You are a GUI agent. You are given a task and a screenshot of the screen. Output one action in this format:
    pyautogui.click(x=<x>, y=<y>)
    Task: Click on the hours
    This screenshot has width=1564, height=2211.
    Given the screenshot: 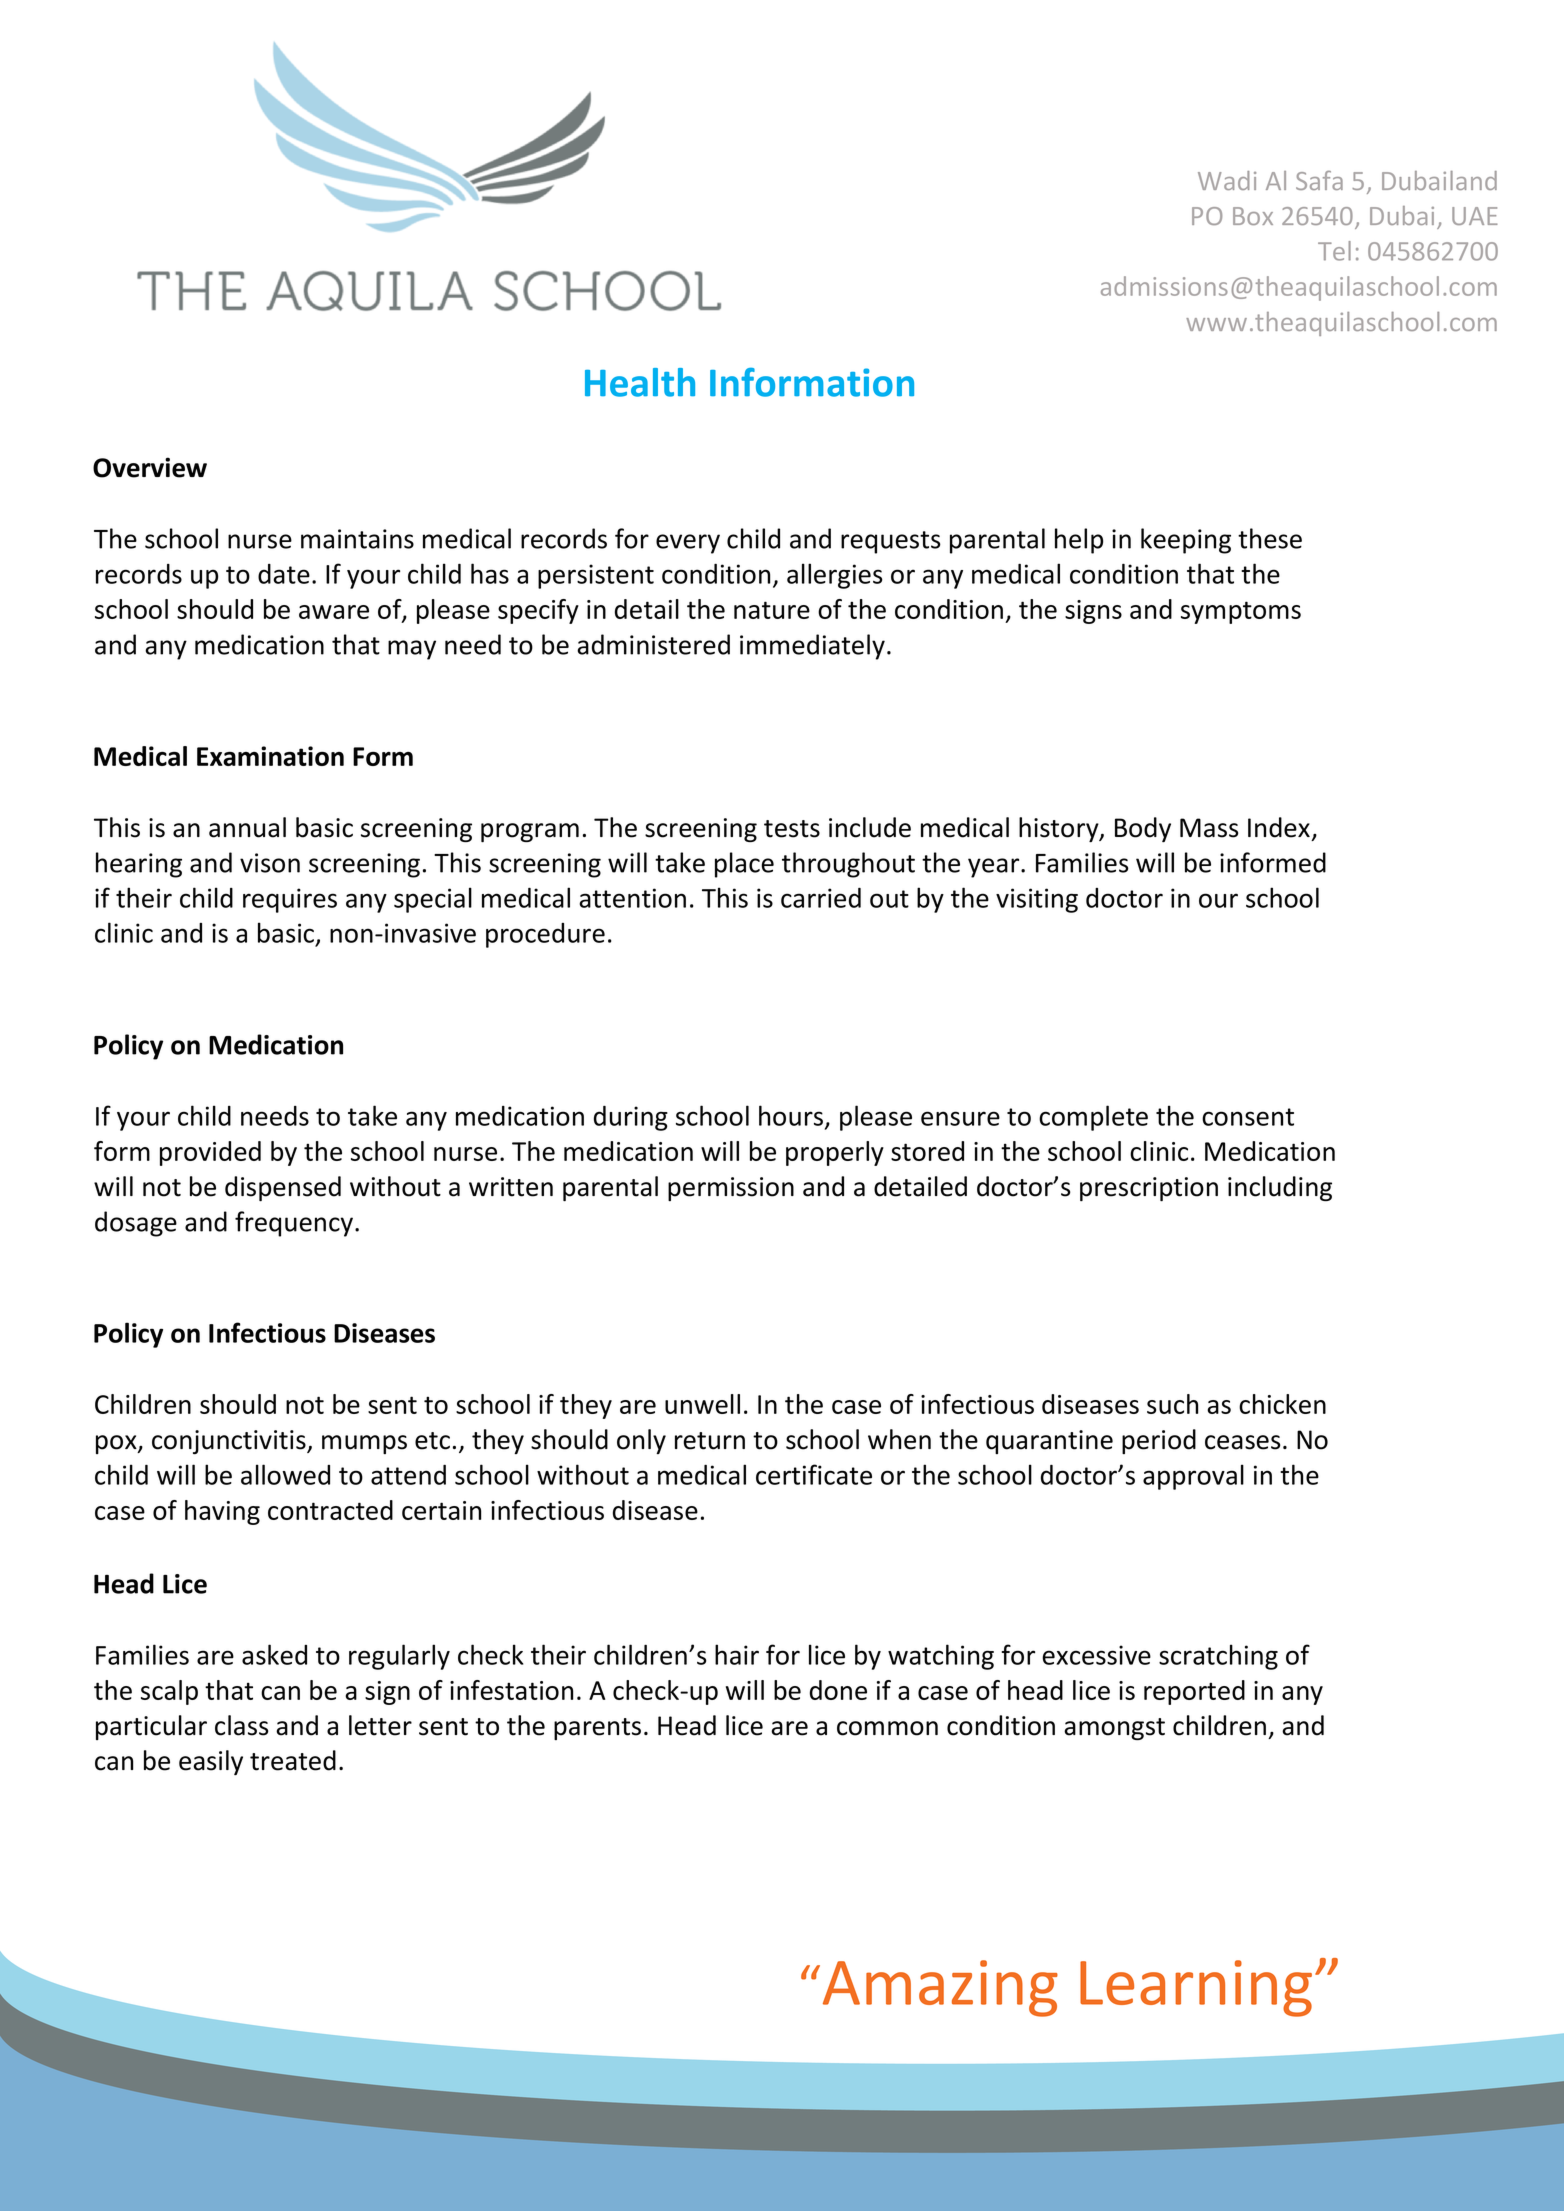 What is the action you would take?
    pyautogui.click(x=792, y=1116)
